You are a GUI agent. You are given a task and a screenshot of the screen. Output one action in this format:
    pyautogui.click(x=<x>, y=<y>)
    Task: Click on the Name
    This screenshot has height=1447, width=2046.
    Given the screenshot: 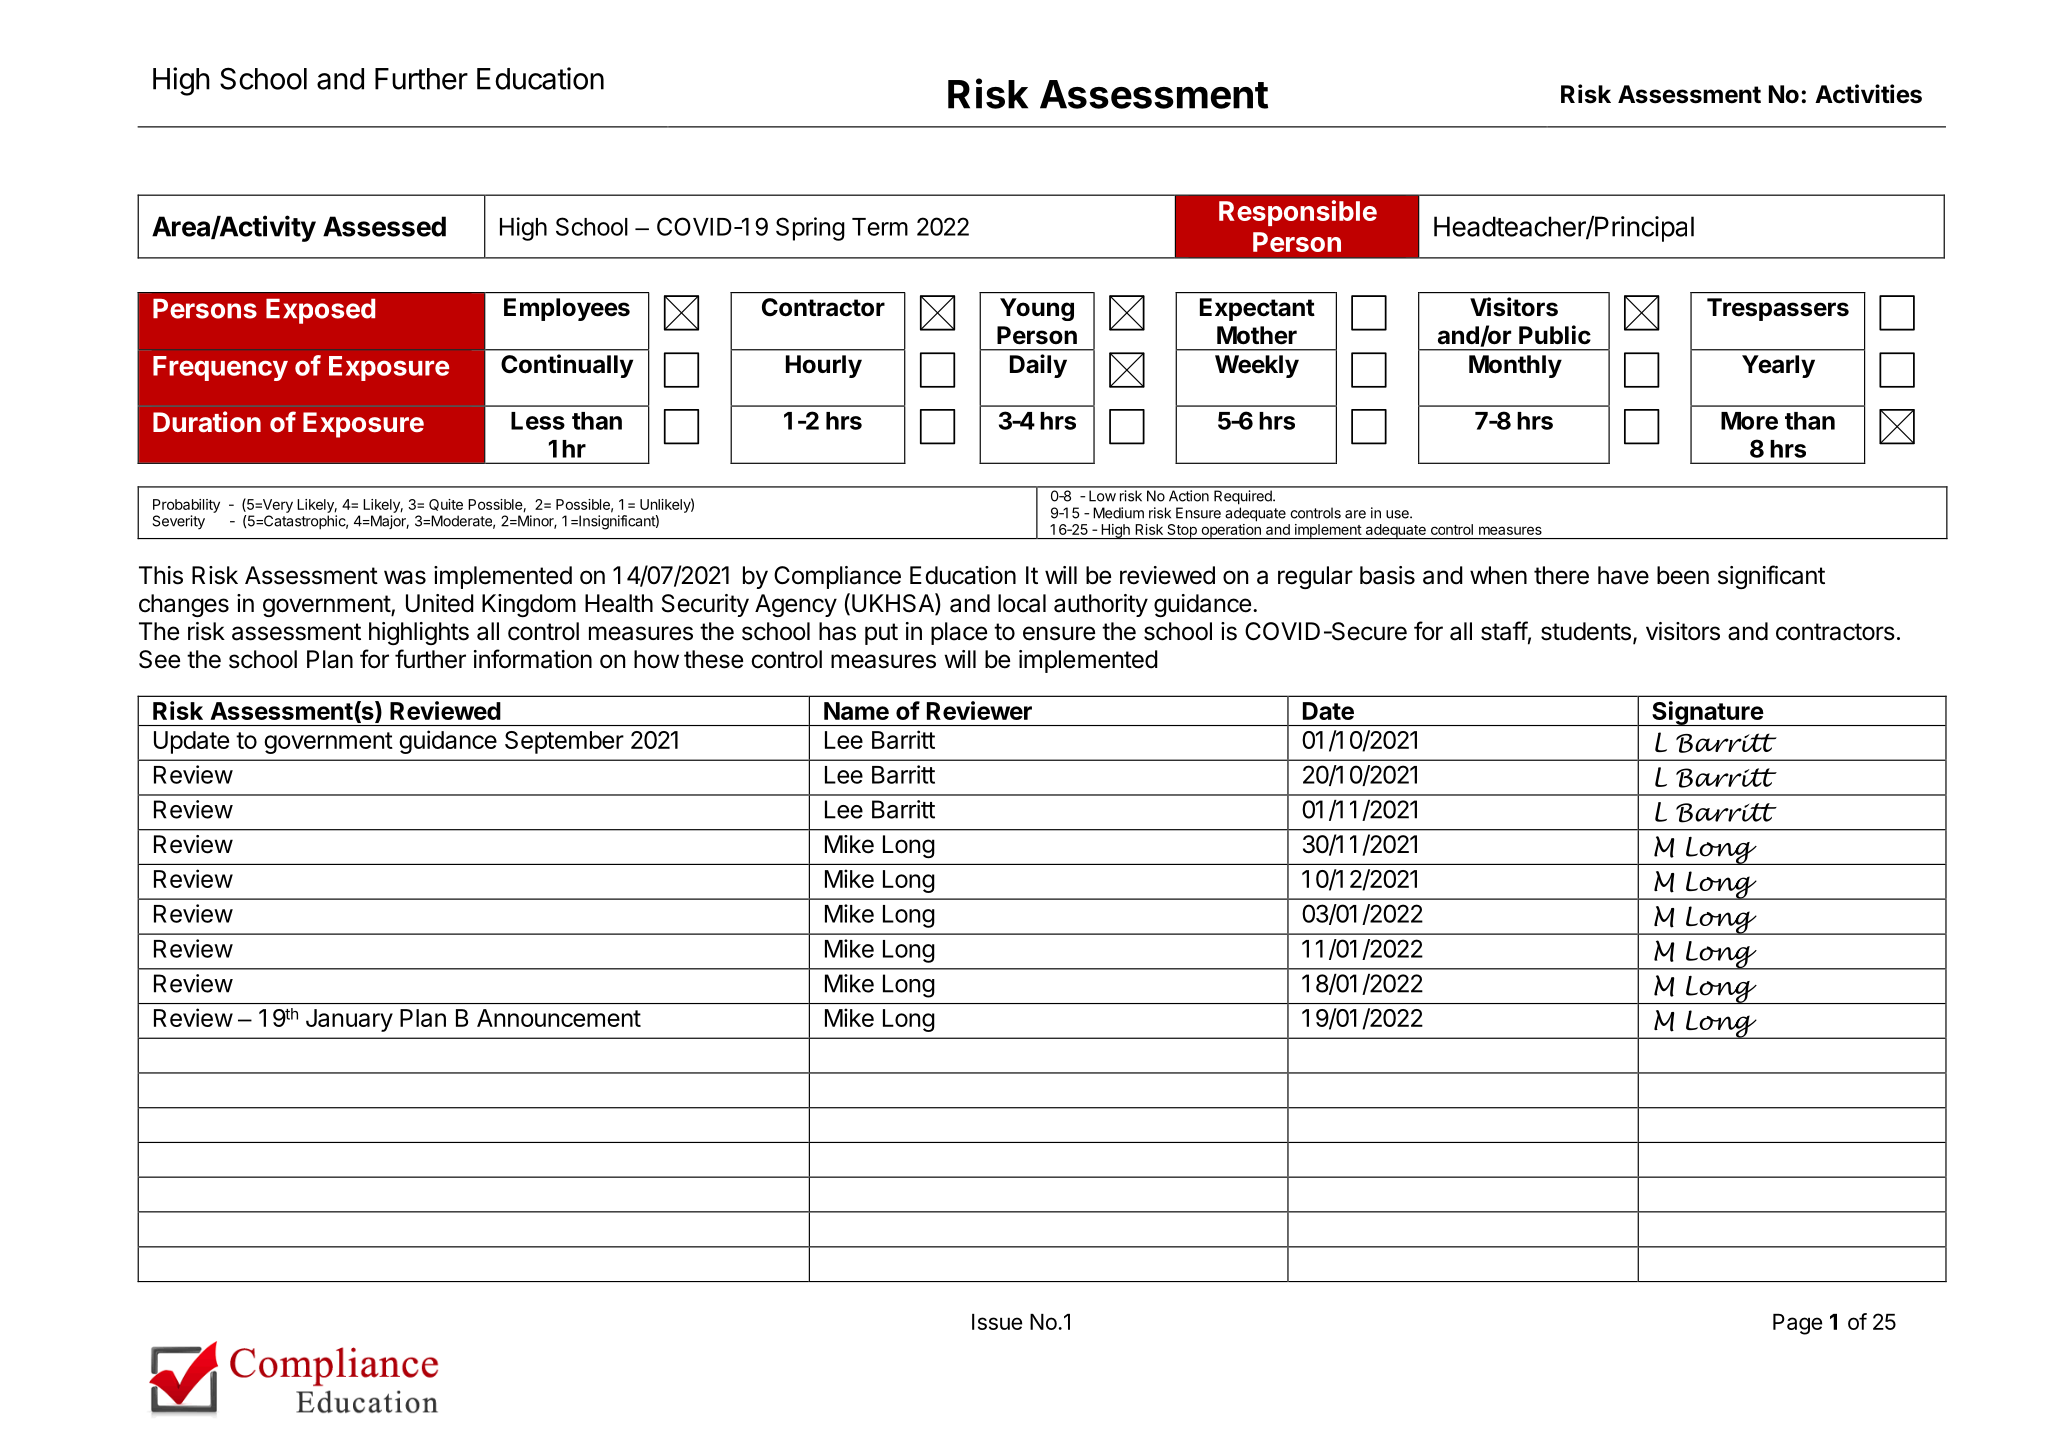 What is the action you would take?
    pyautogui.click(x=856, y=711)
